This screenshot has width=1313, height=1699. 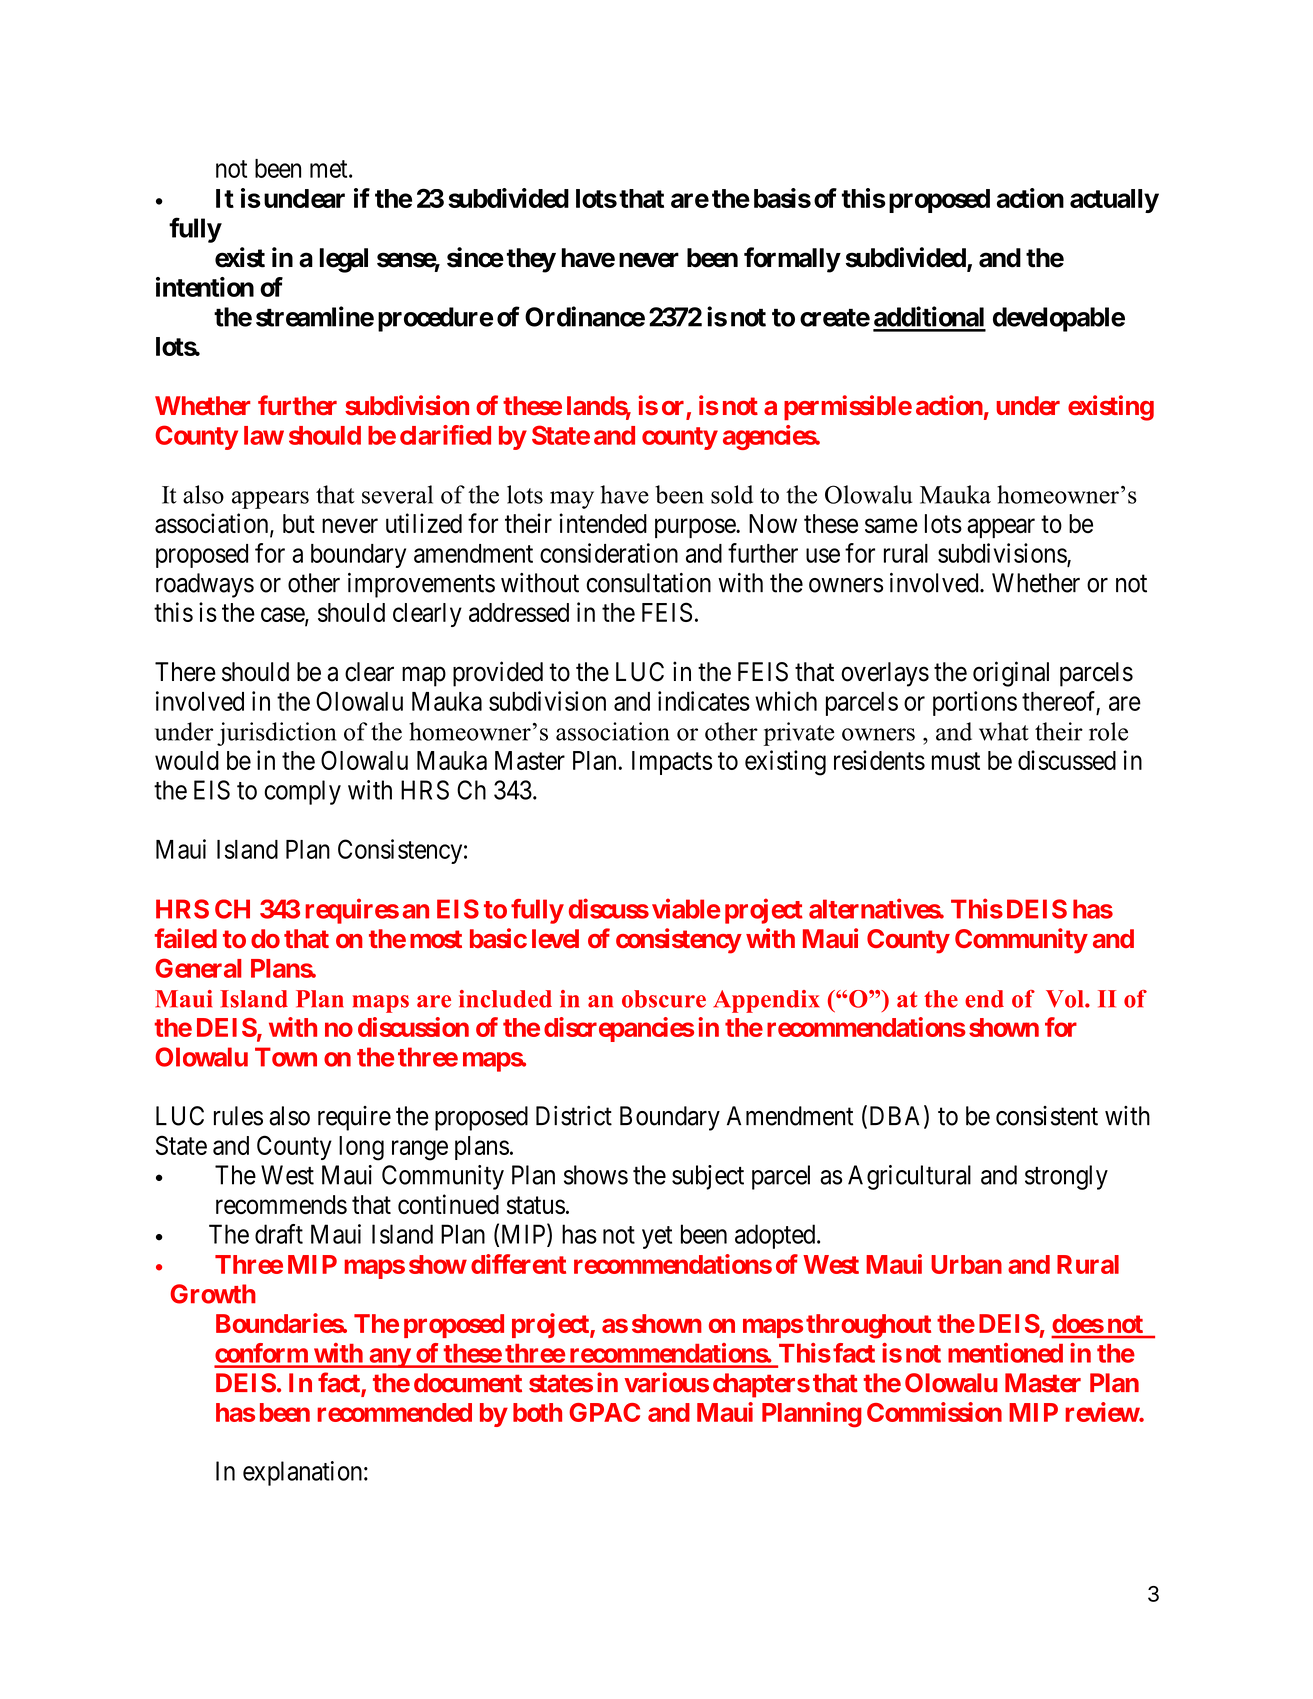 I want to click on but, so click(x=299, y=523).
